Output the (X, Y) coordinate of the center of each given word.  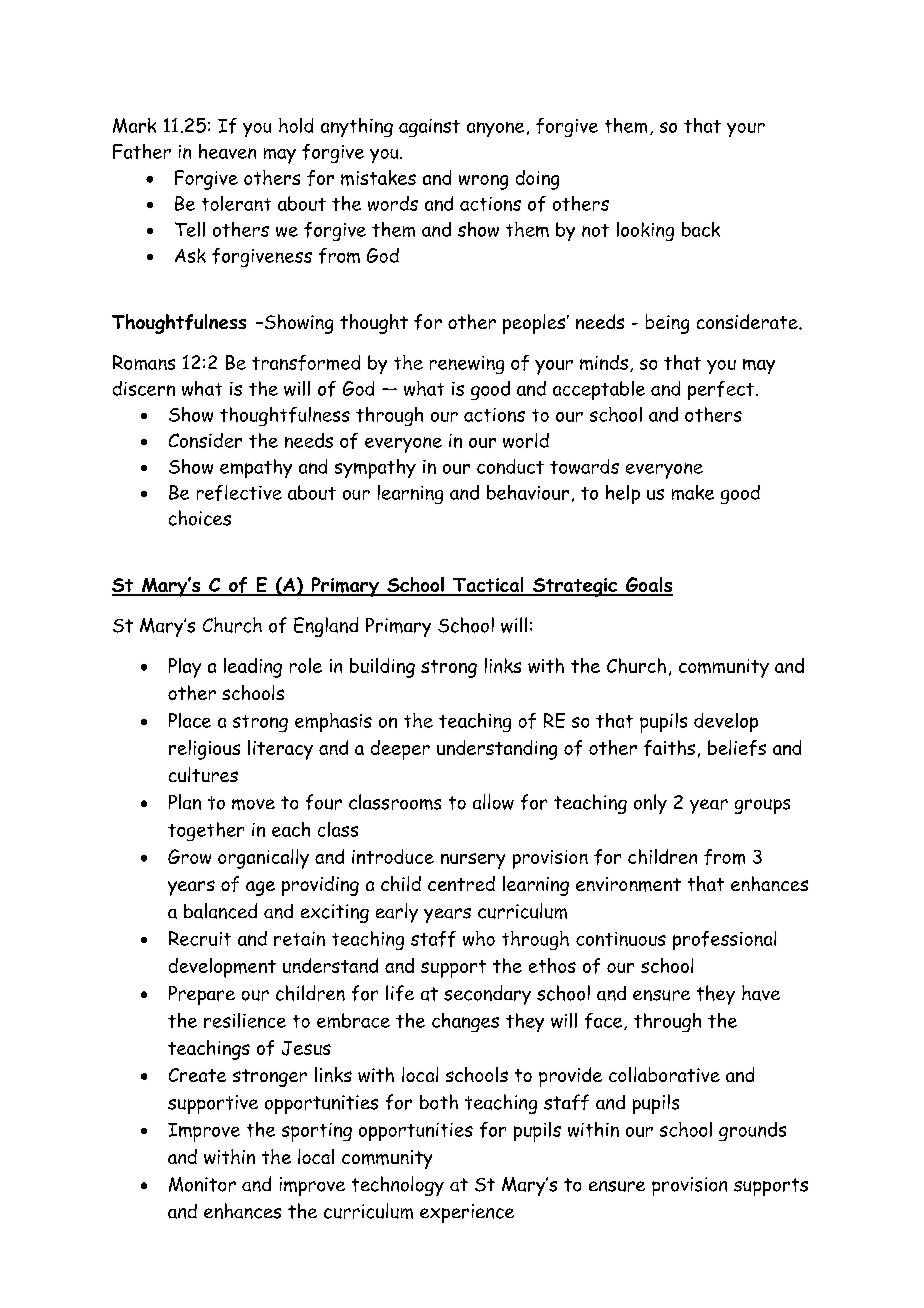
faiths (669, 748)
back (701, 229)
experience (467, 1213)
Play (185, 668)
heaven (227, 151)
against (429, 128)
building (382, 668)
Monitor (202, 1184)
